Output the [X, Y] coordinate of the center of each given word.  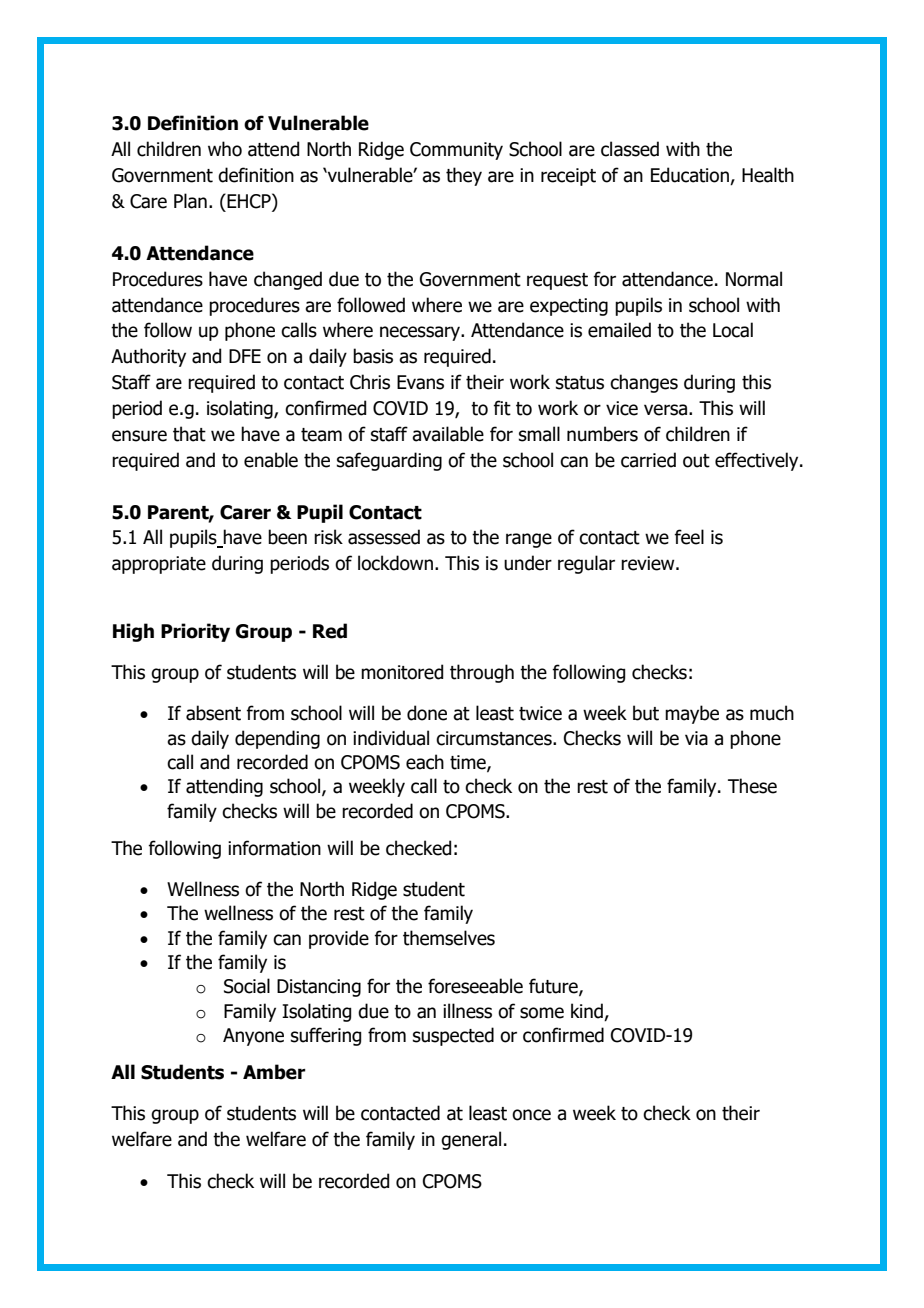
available [448, 434]
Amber [274, 1072]
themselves [449, 938]
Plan [190, 201]
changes [644, 383]
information [274, 848]
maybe [692, 714]
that [189, 434]
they [464, 176]
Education [691, 176]
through [482, 673]
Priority [195, 632]
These [752, 786]
